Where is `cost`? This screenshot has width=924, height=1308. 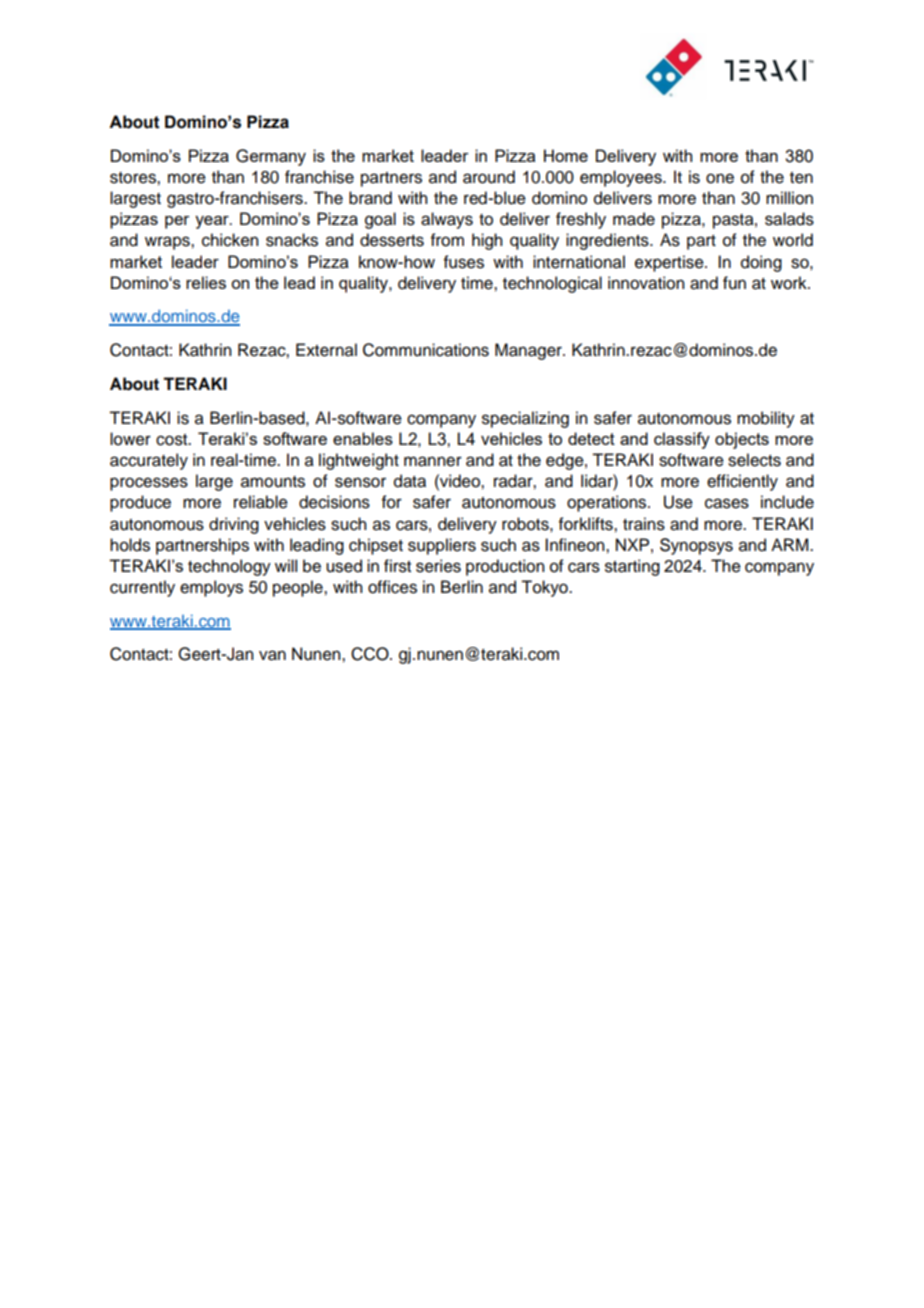
cost is located at coordinates (173, 440).
